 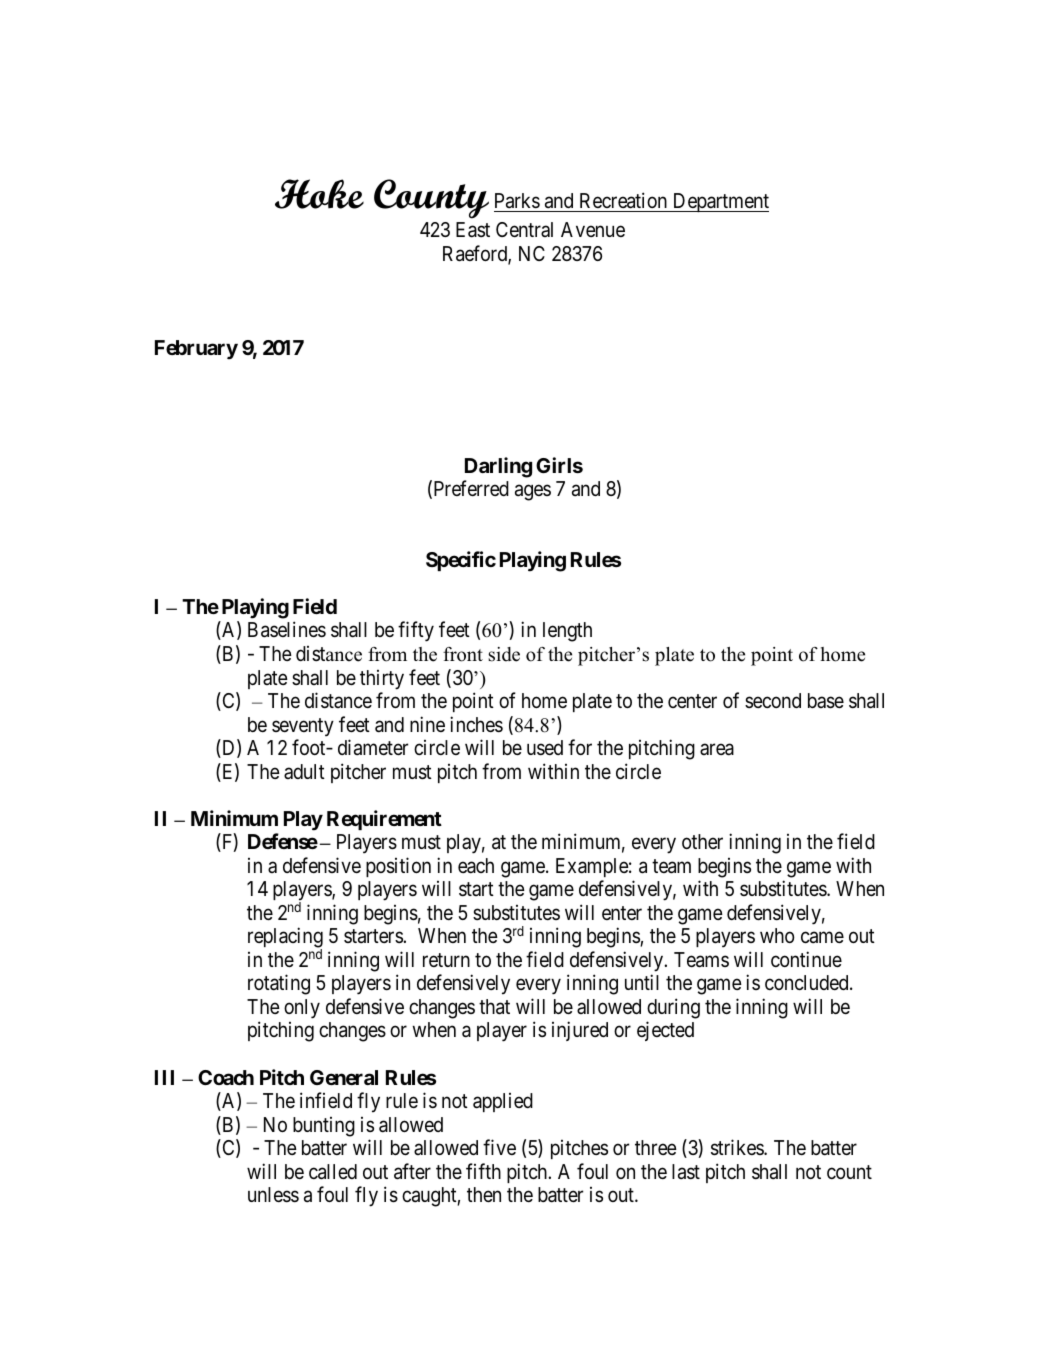 What do you see at coordinates (473, 230) in the page?
I see `East` at bounding box center [473, 230].
